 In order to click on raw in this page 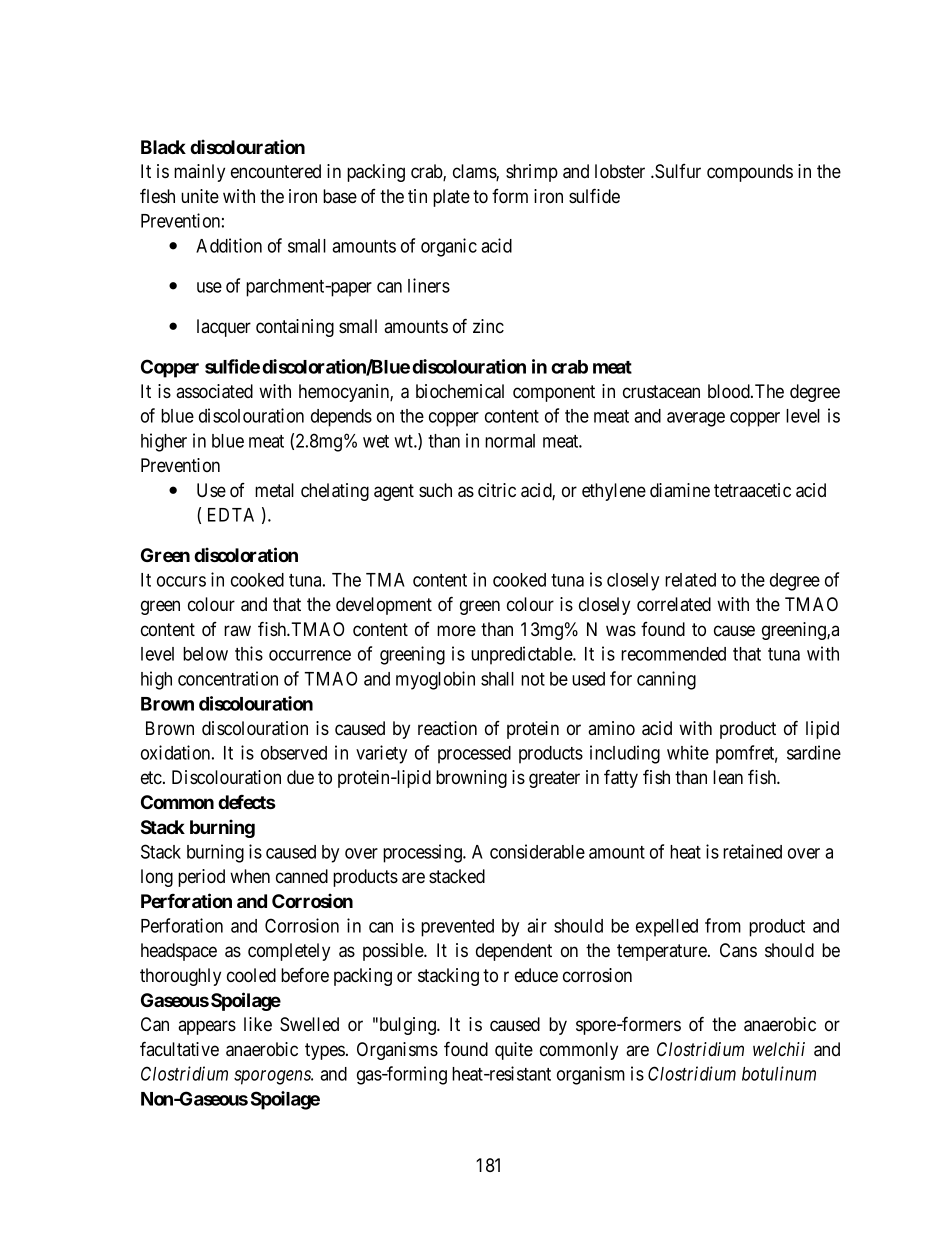, I will do `click(237, 630)`.
